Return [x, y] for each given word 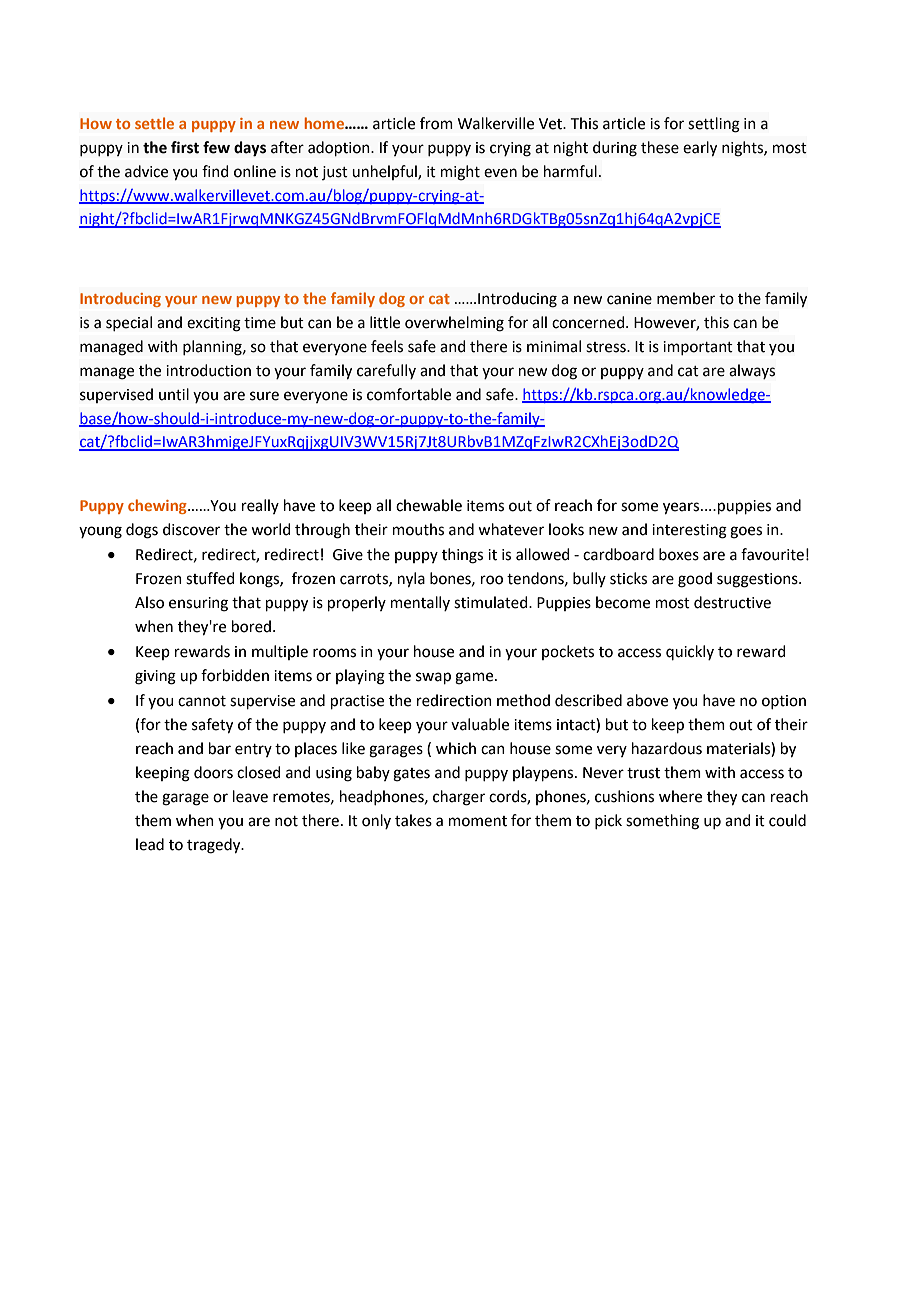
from [436, 123]
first [185, 147]
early [700, 149]
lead [150, 844]
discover [191, 529]
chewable [429, 505]
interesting [689, 531]
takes [413, 820]
